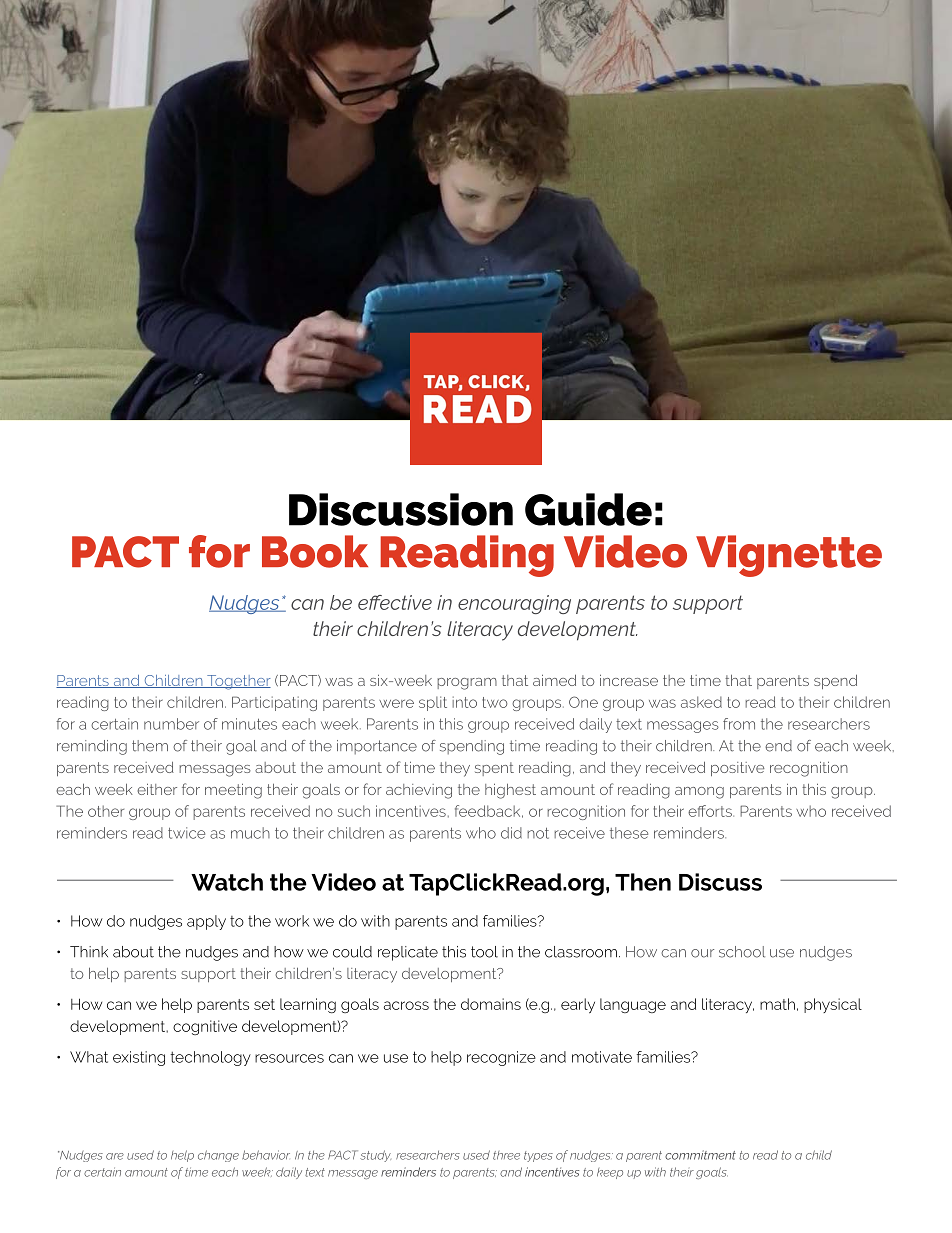 The image size is (952, 1233). I want to click on Together, so click(238, 682).
